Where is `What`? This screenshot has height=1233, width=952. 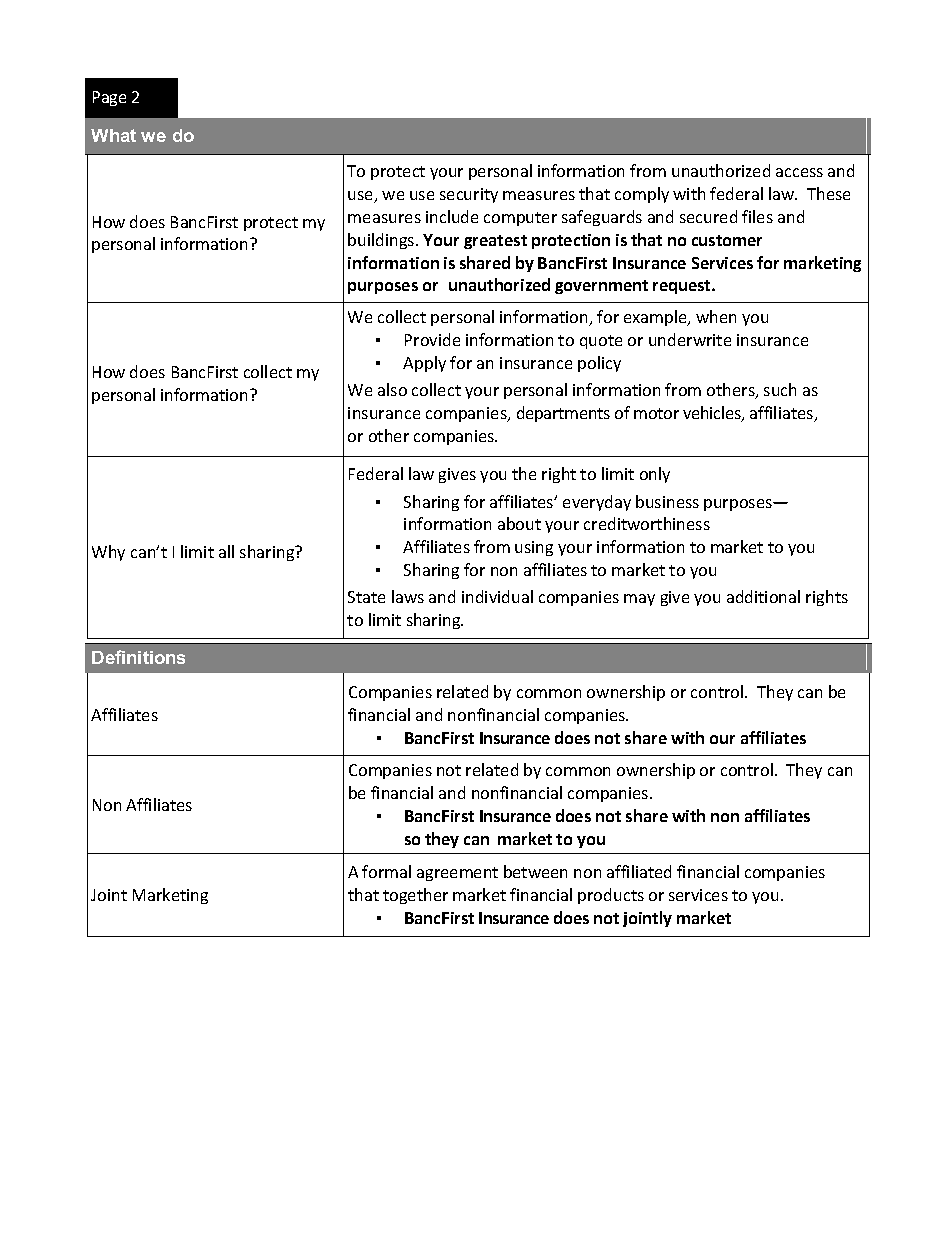 What is located at coordinates (113, 135).
